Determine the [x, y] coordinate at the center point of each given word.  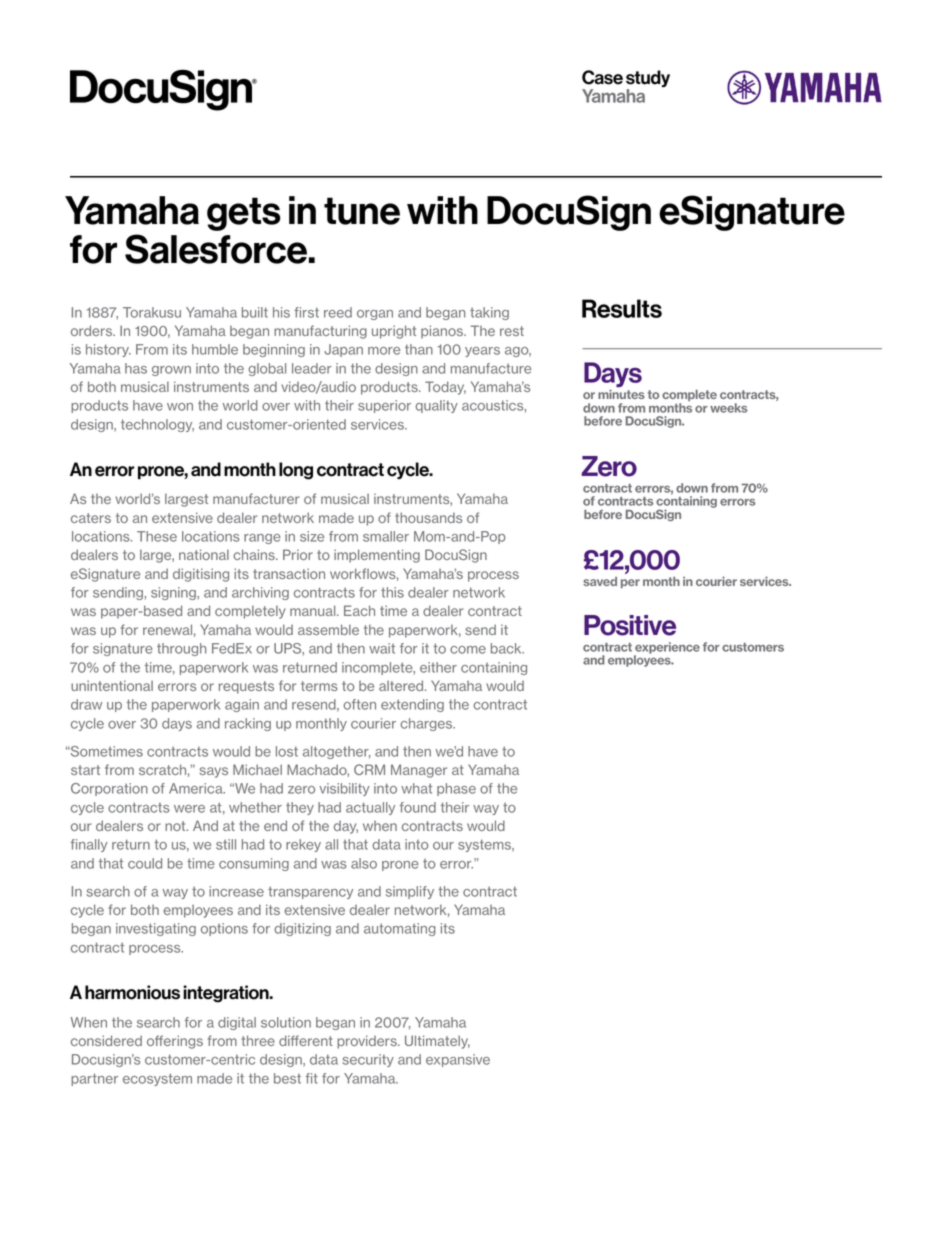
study [648, 80]
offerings [175, 1042]
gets [244, 214]
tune [362, 211]
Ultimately [437, 1042]
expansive [458, 1060]
